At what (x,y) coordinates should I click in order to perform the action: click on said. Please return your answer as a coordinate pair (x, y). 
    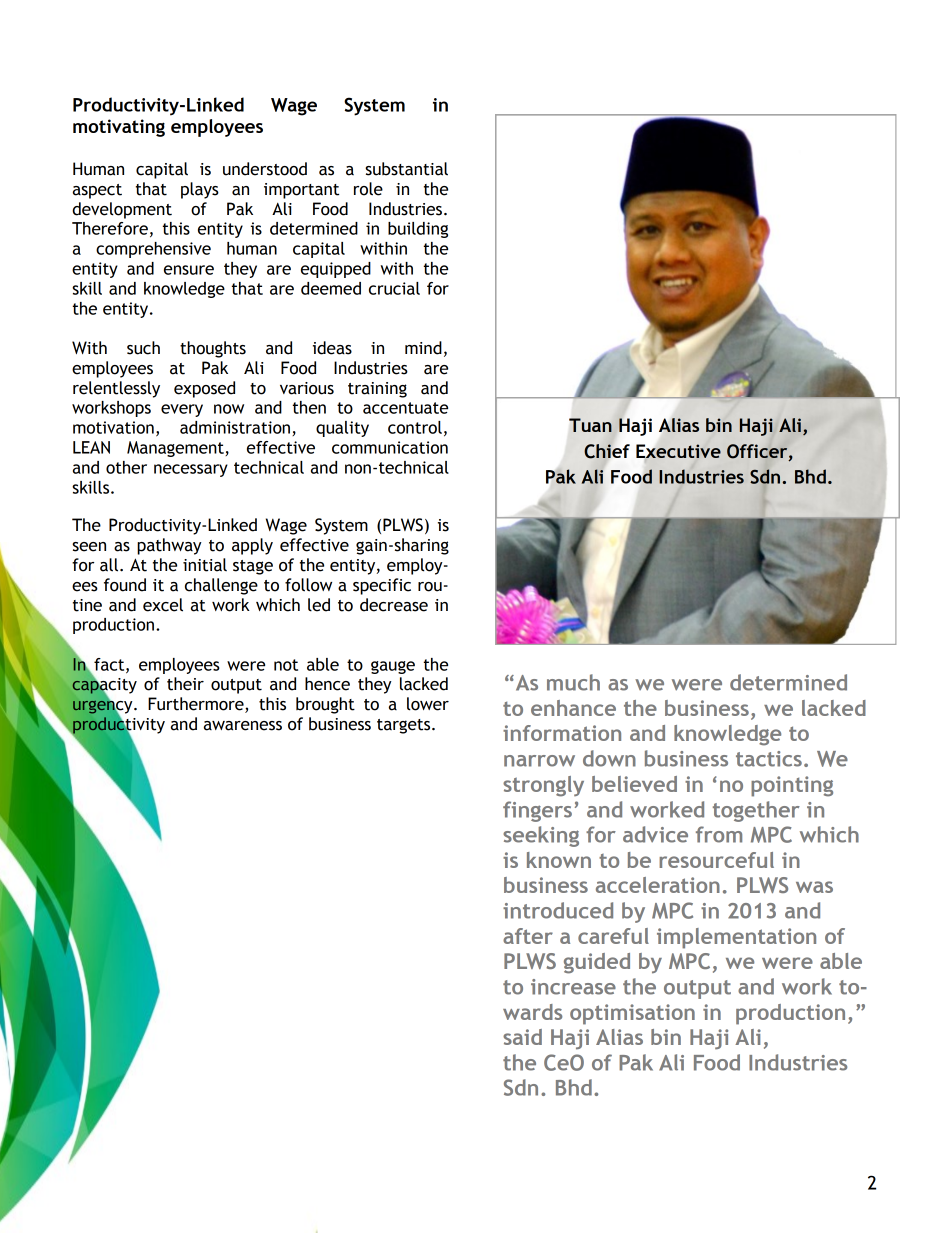
    Looking at the image, I should click on (522, 1037).
